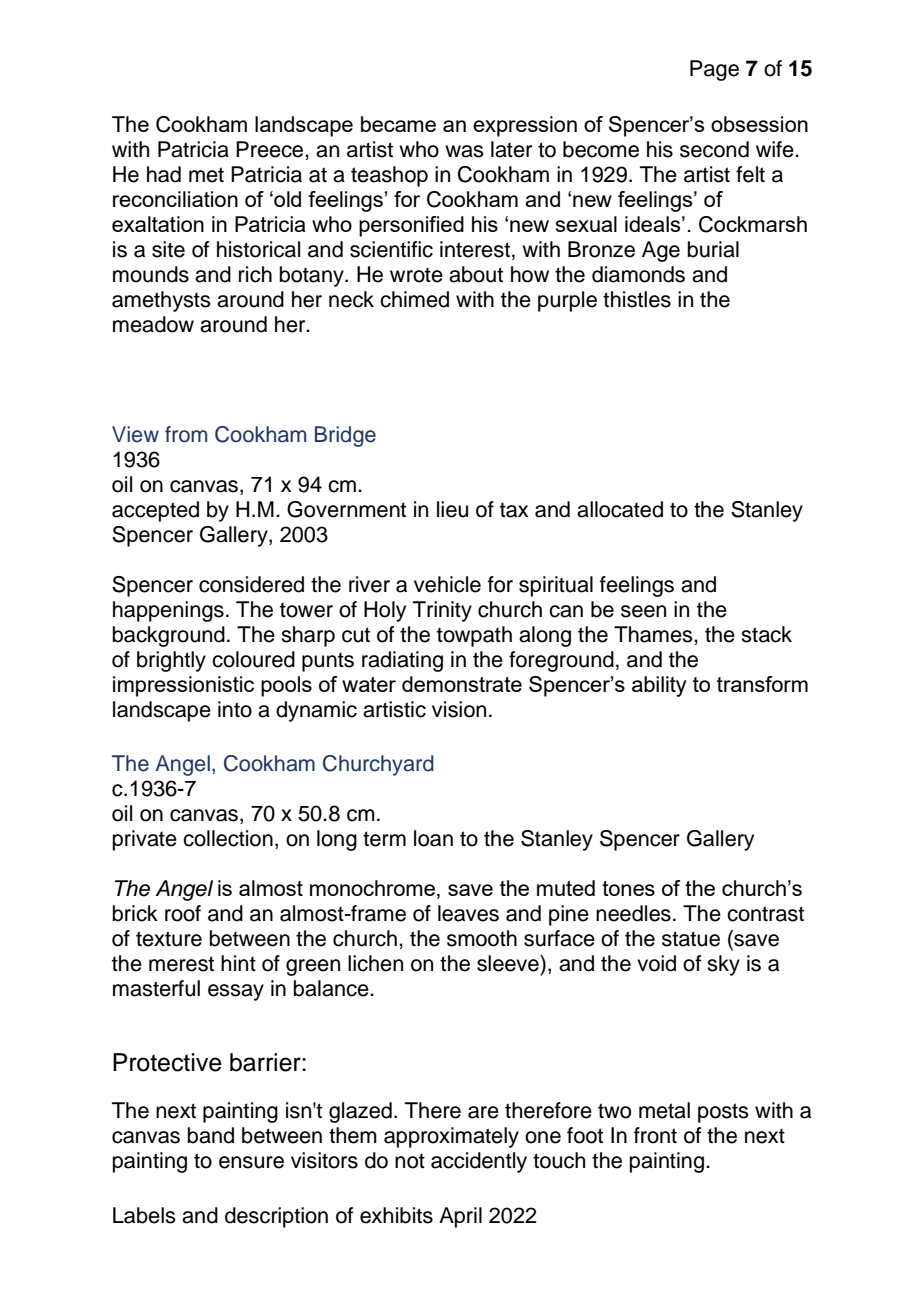 Image resolution: width=924 pixels, height=1309 pixels. What do you see at coordinates (271, 149) in the document?
I see `Preece` at bounding box center [271, 149].
